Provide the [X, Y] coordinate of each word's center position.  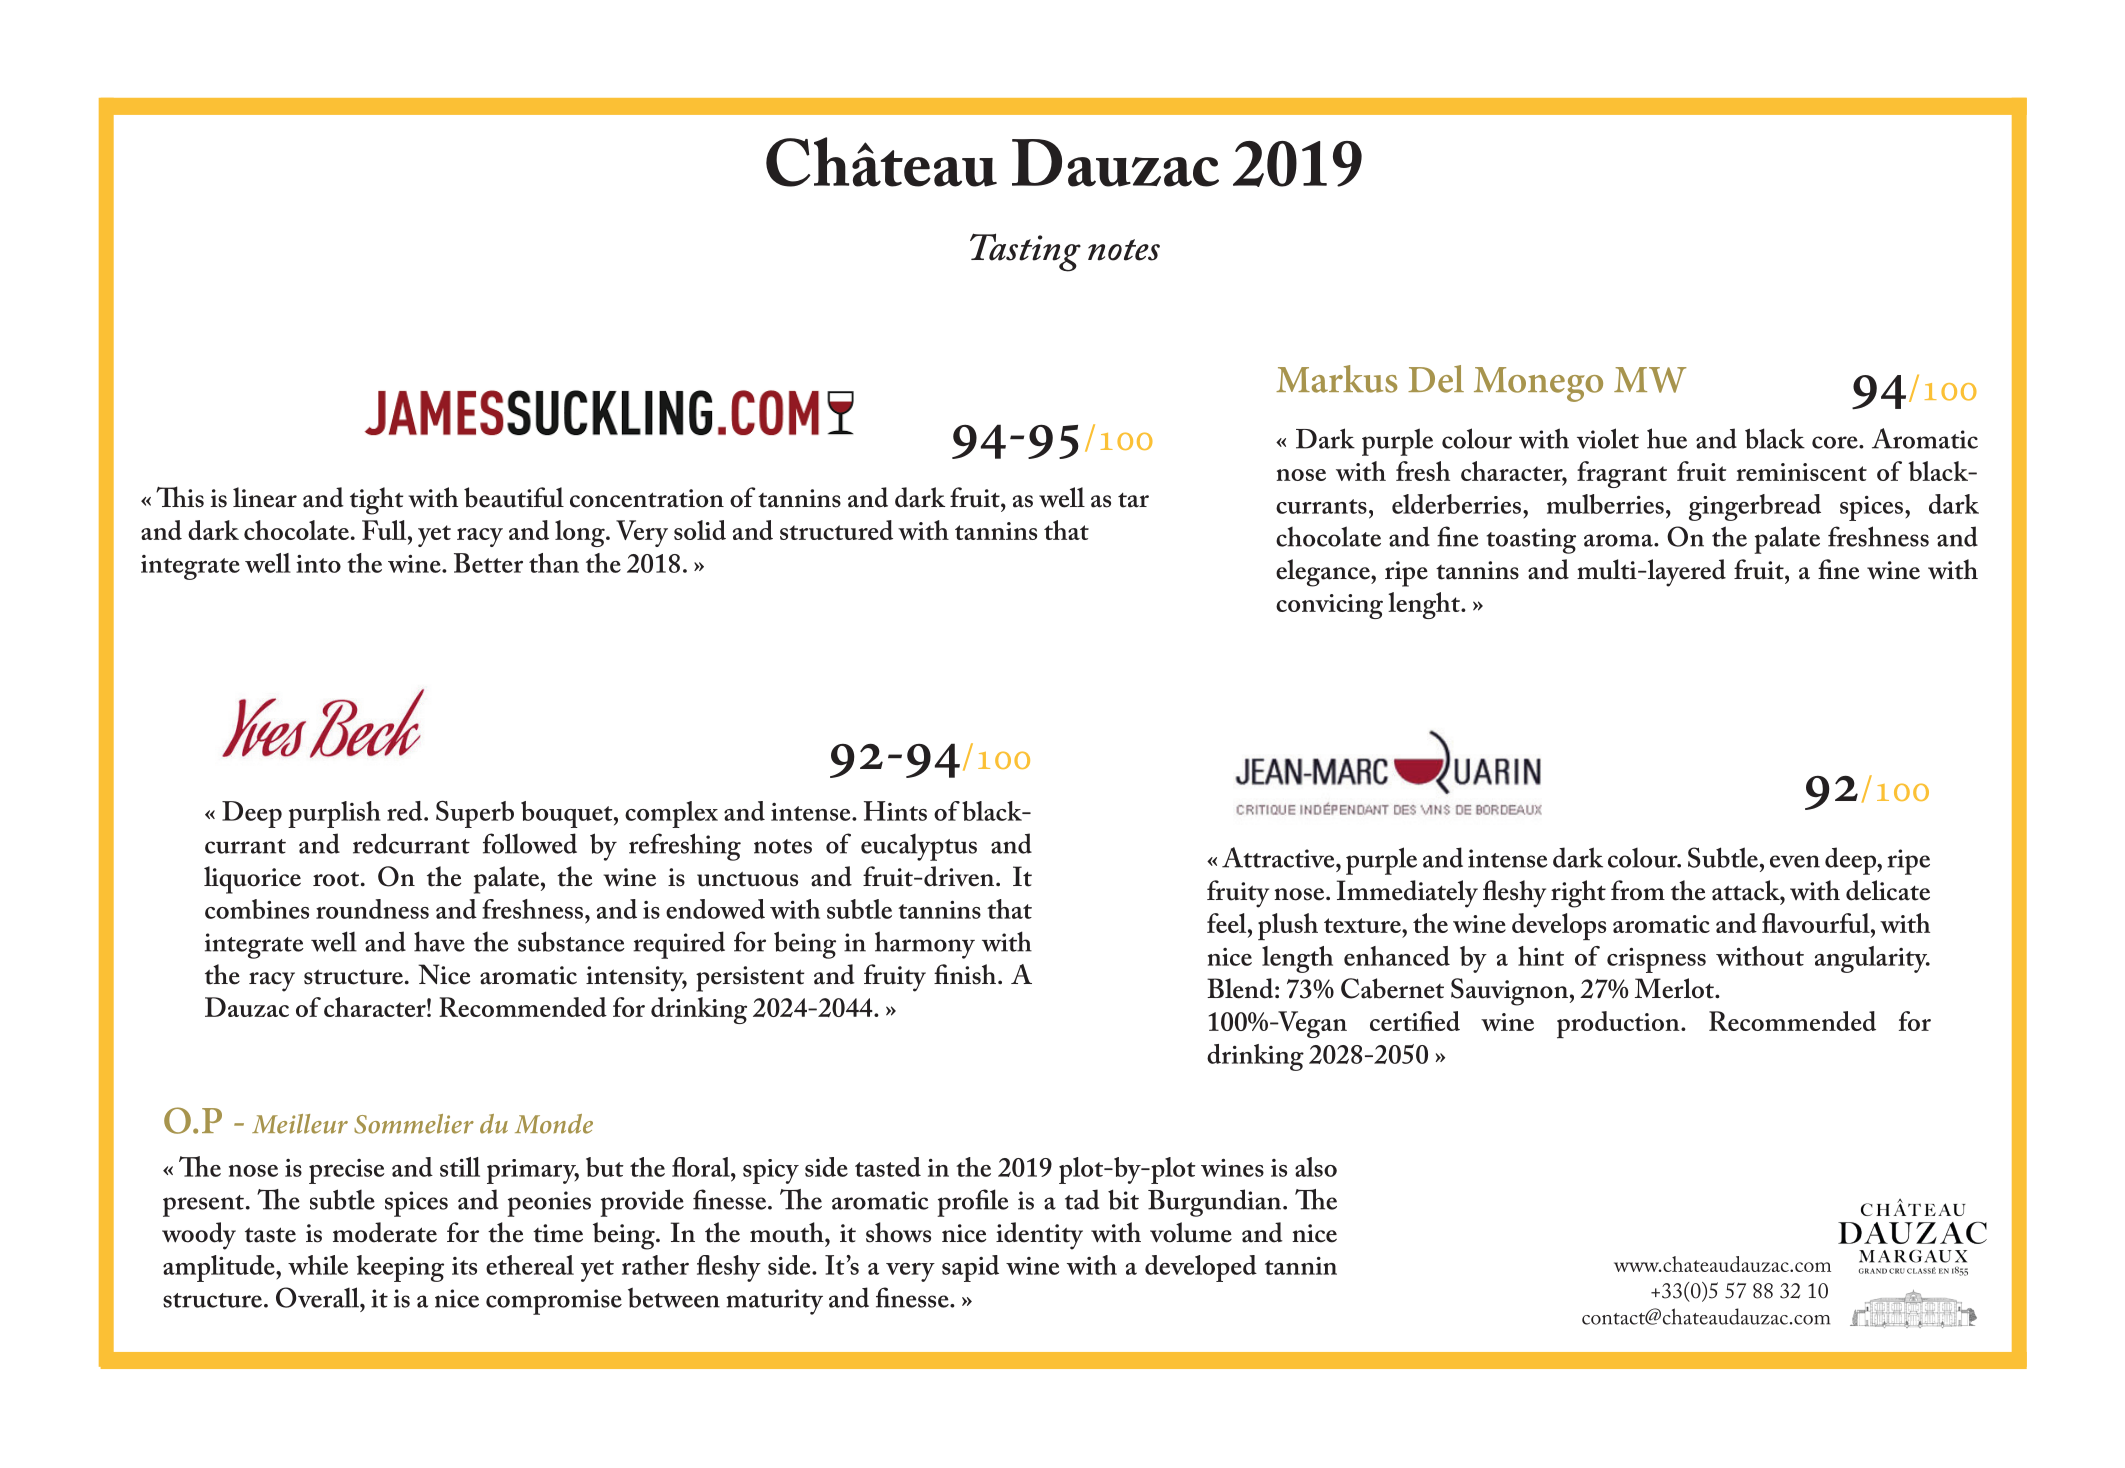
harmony [925, 945]
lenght [1425, 605]
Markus [1337, 379]
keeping [400, 1268]
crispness [1656, 960]
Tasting [1025, 252]
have [439, 941]
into [318, 564]
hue [1667, 438]
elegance [1324, 573]
